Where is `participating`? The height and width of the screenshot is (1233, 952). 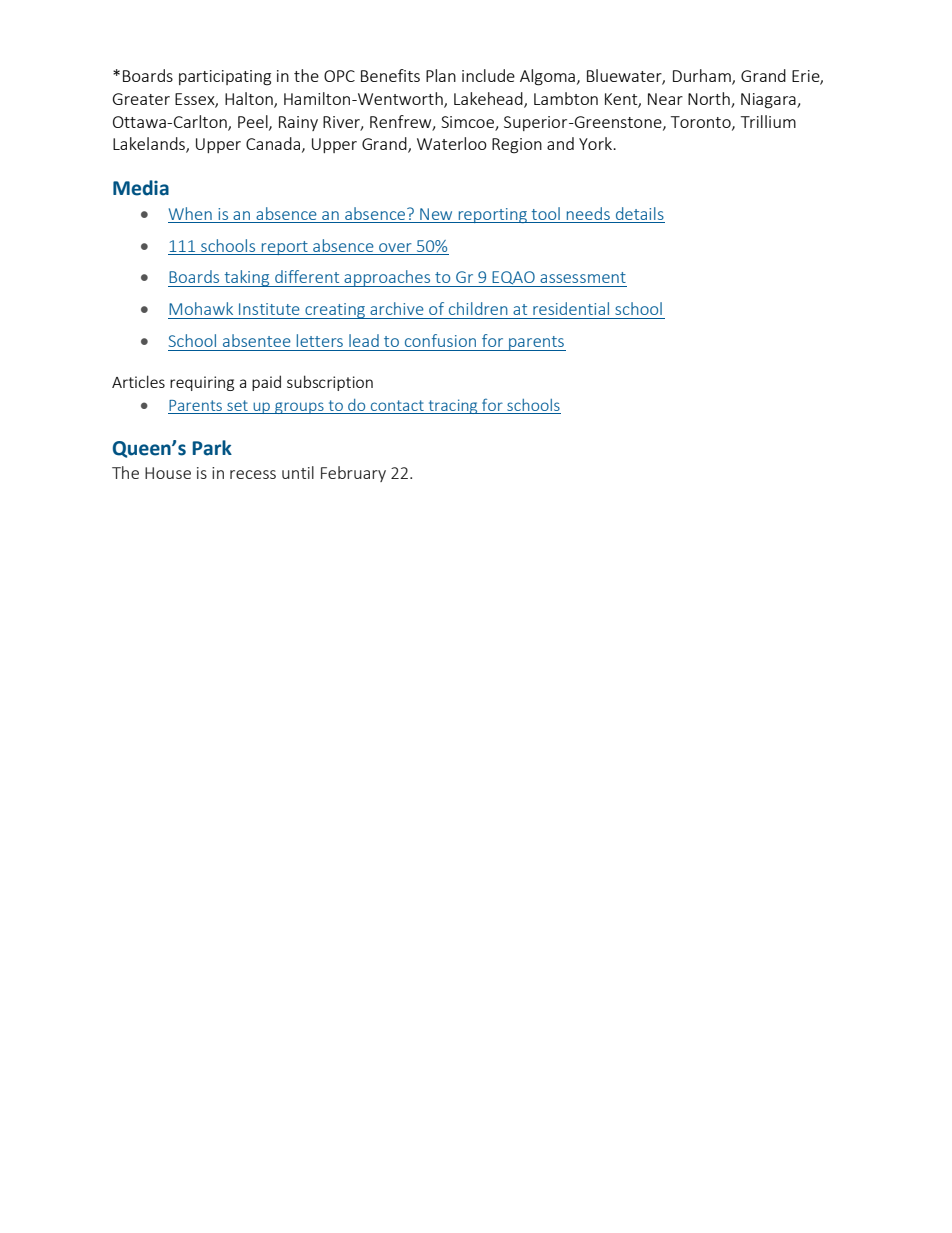 participating is located at coordinates (225, 78).
